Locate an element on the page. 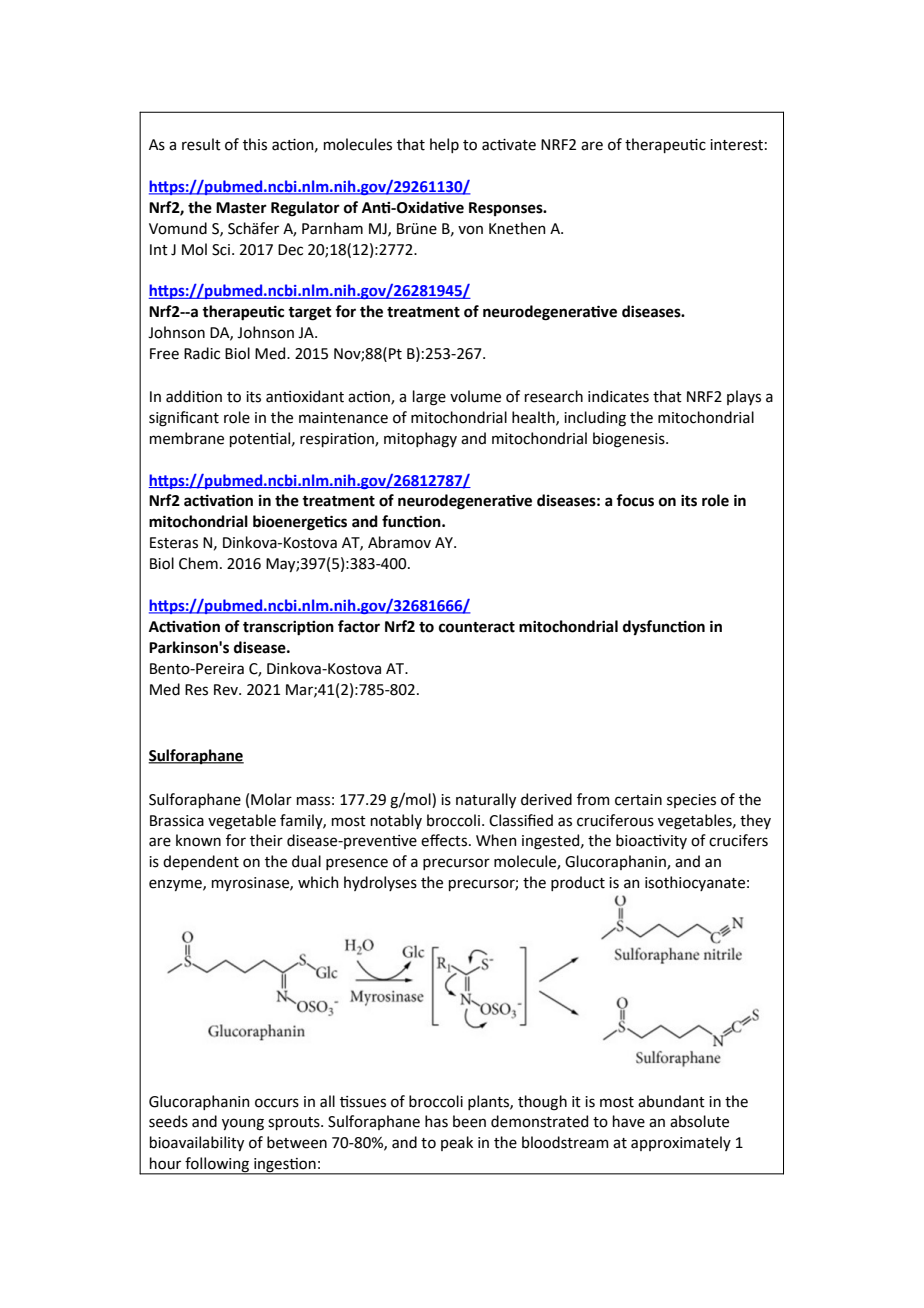  help is located at coordinates (444, 145).
